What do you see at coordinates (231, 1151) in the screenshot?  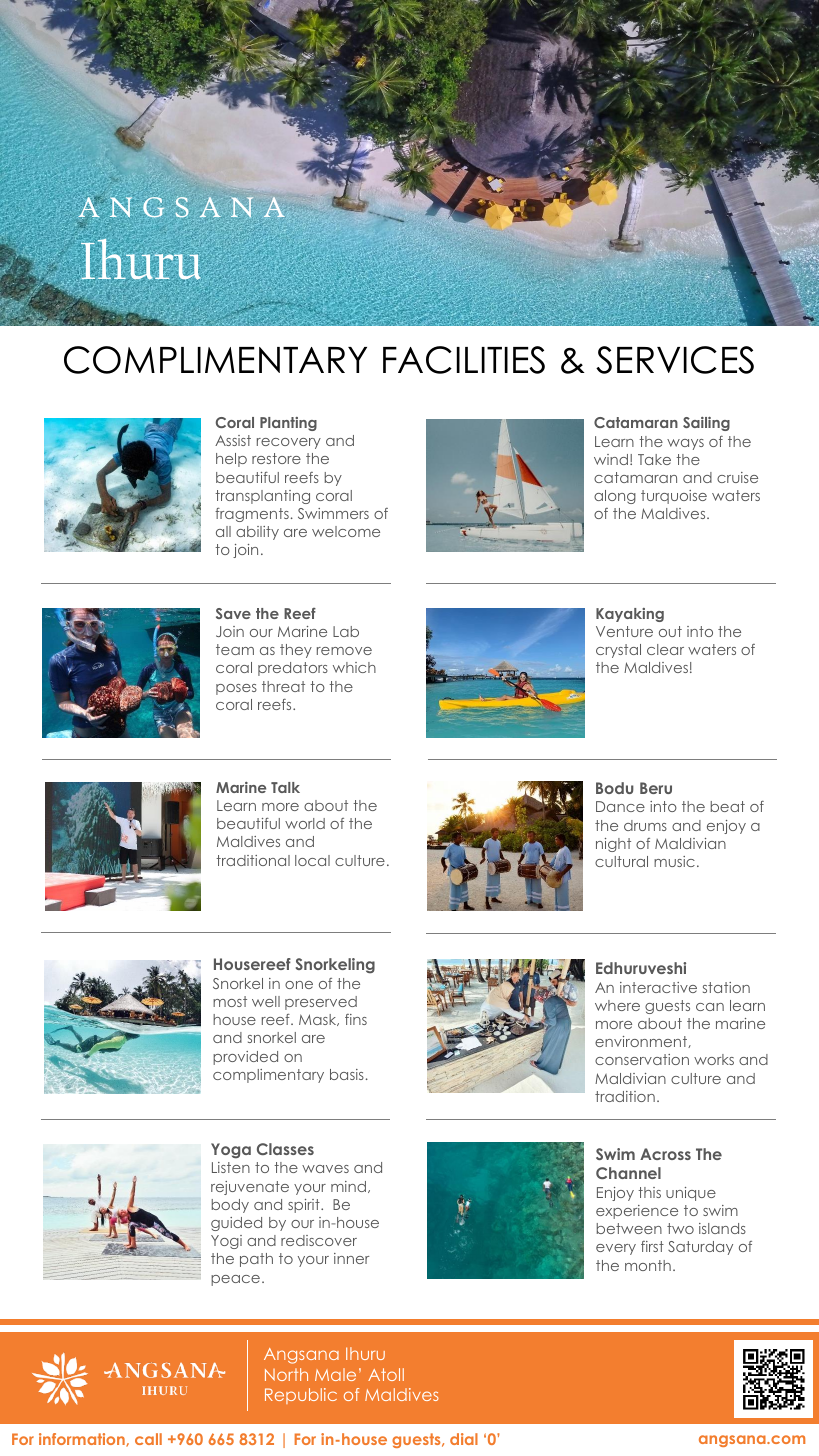 I see `Yoga` at bounding box center [231, 1151].
